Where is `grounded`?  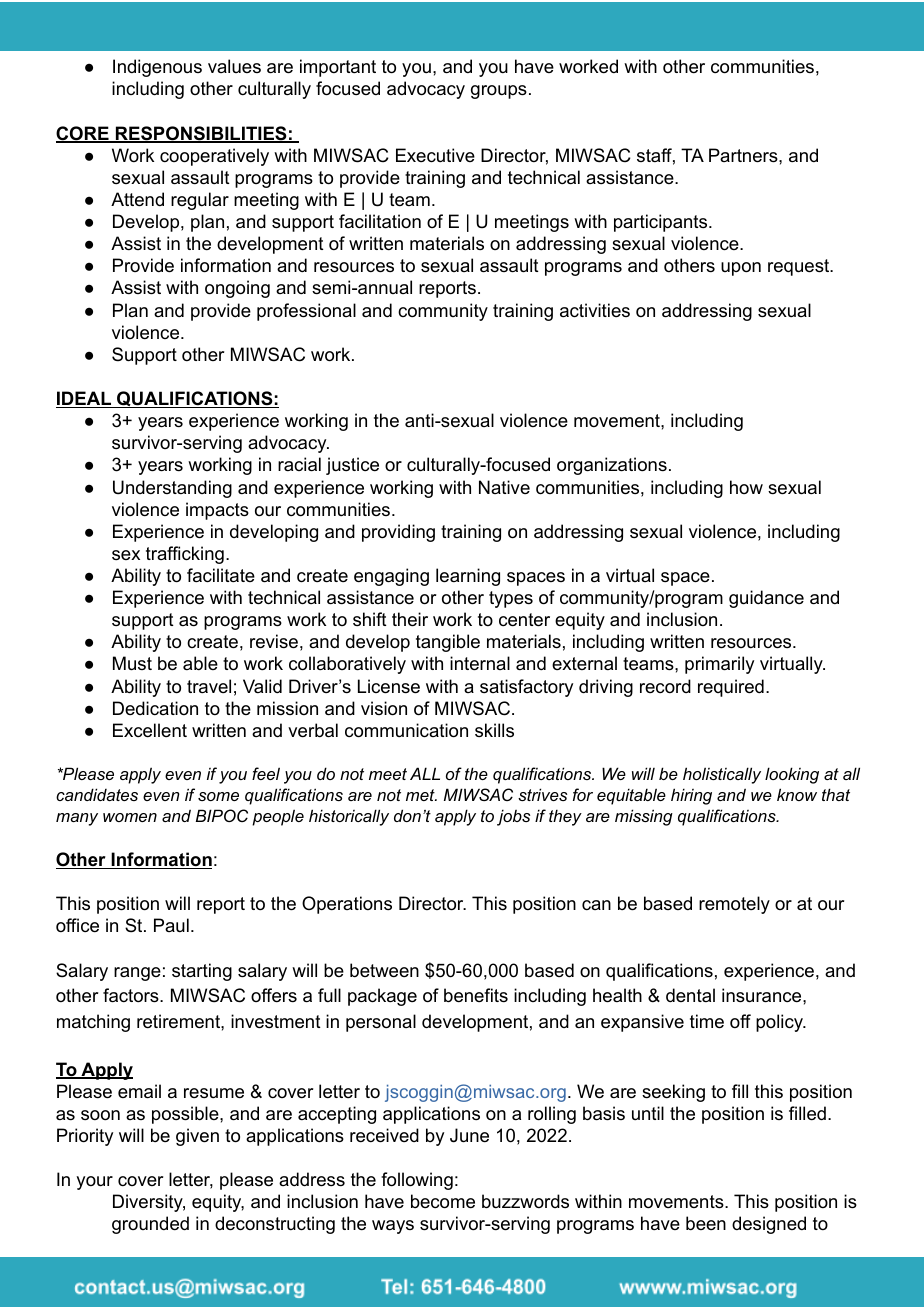
grounded is located at coordinates (150, 1225).
